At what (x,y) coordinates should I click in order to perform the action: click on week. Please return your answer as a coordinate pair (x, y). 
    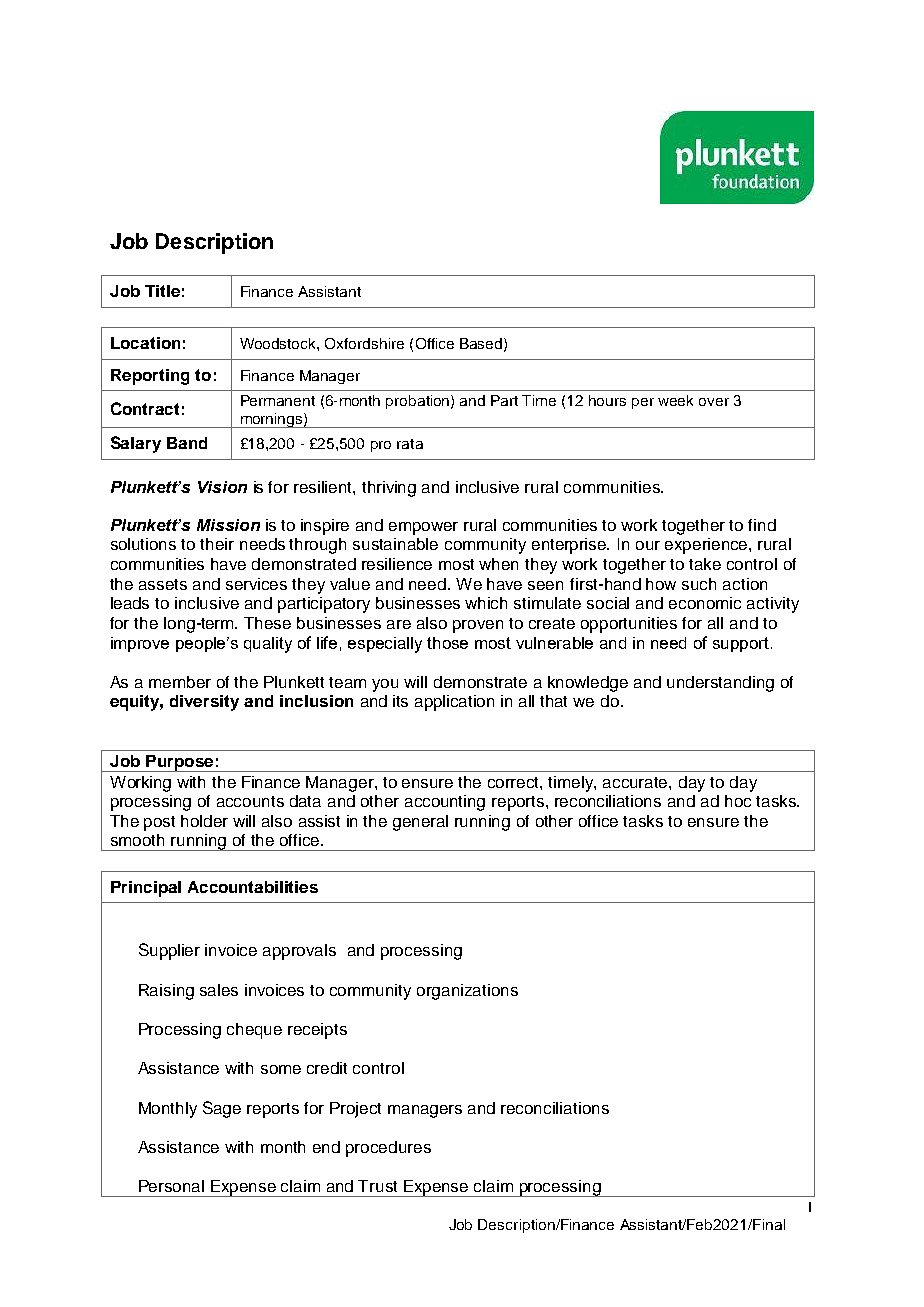
    Looking at the image, I should click on (675, 400).
